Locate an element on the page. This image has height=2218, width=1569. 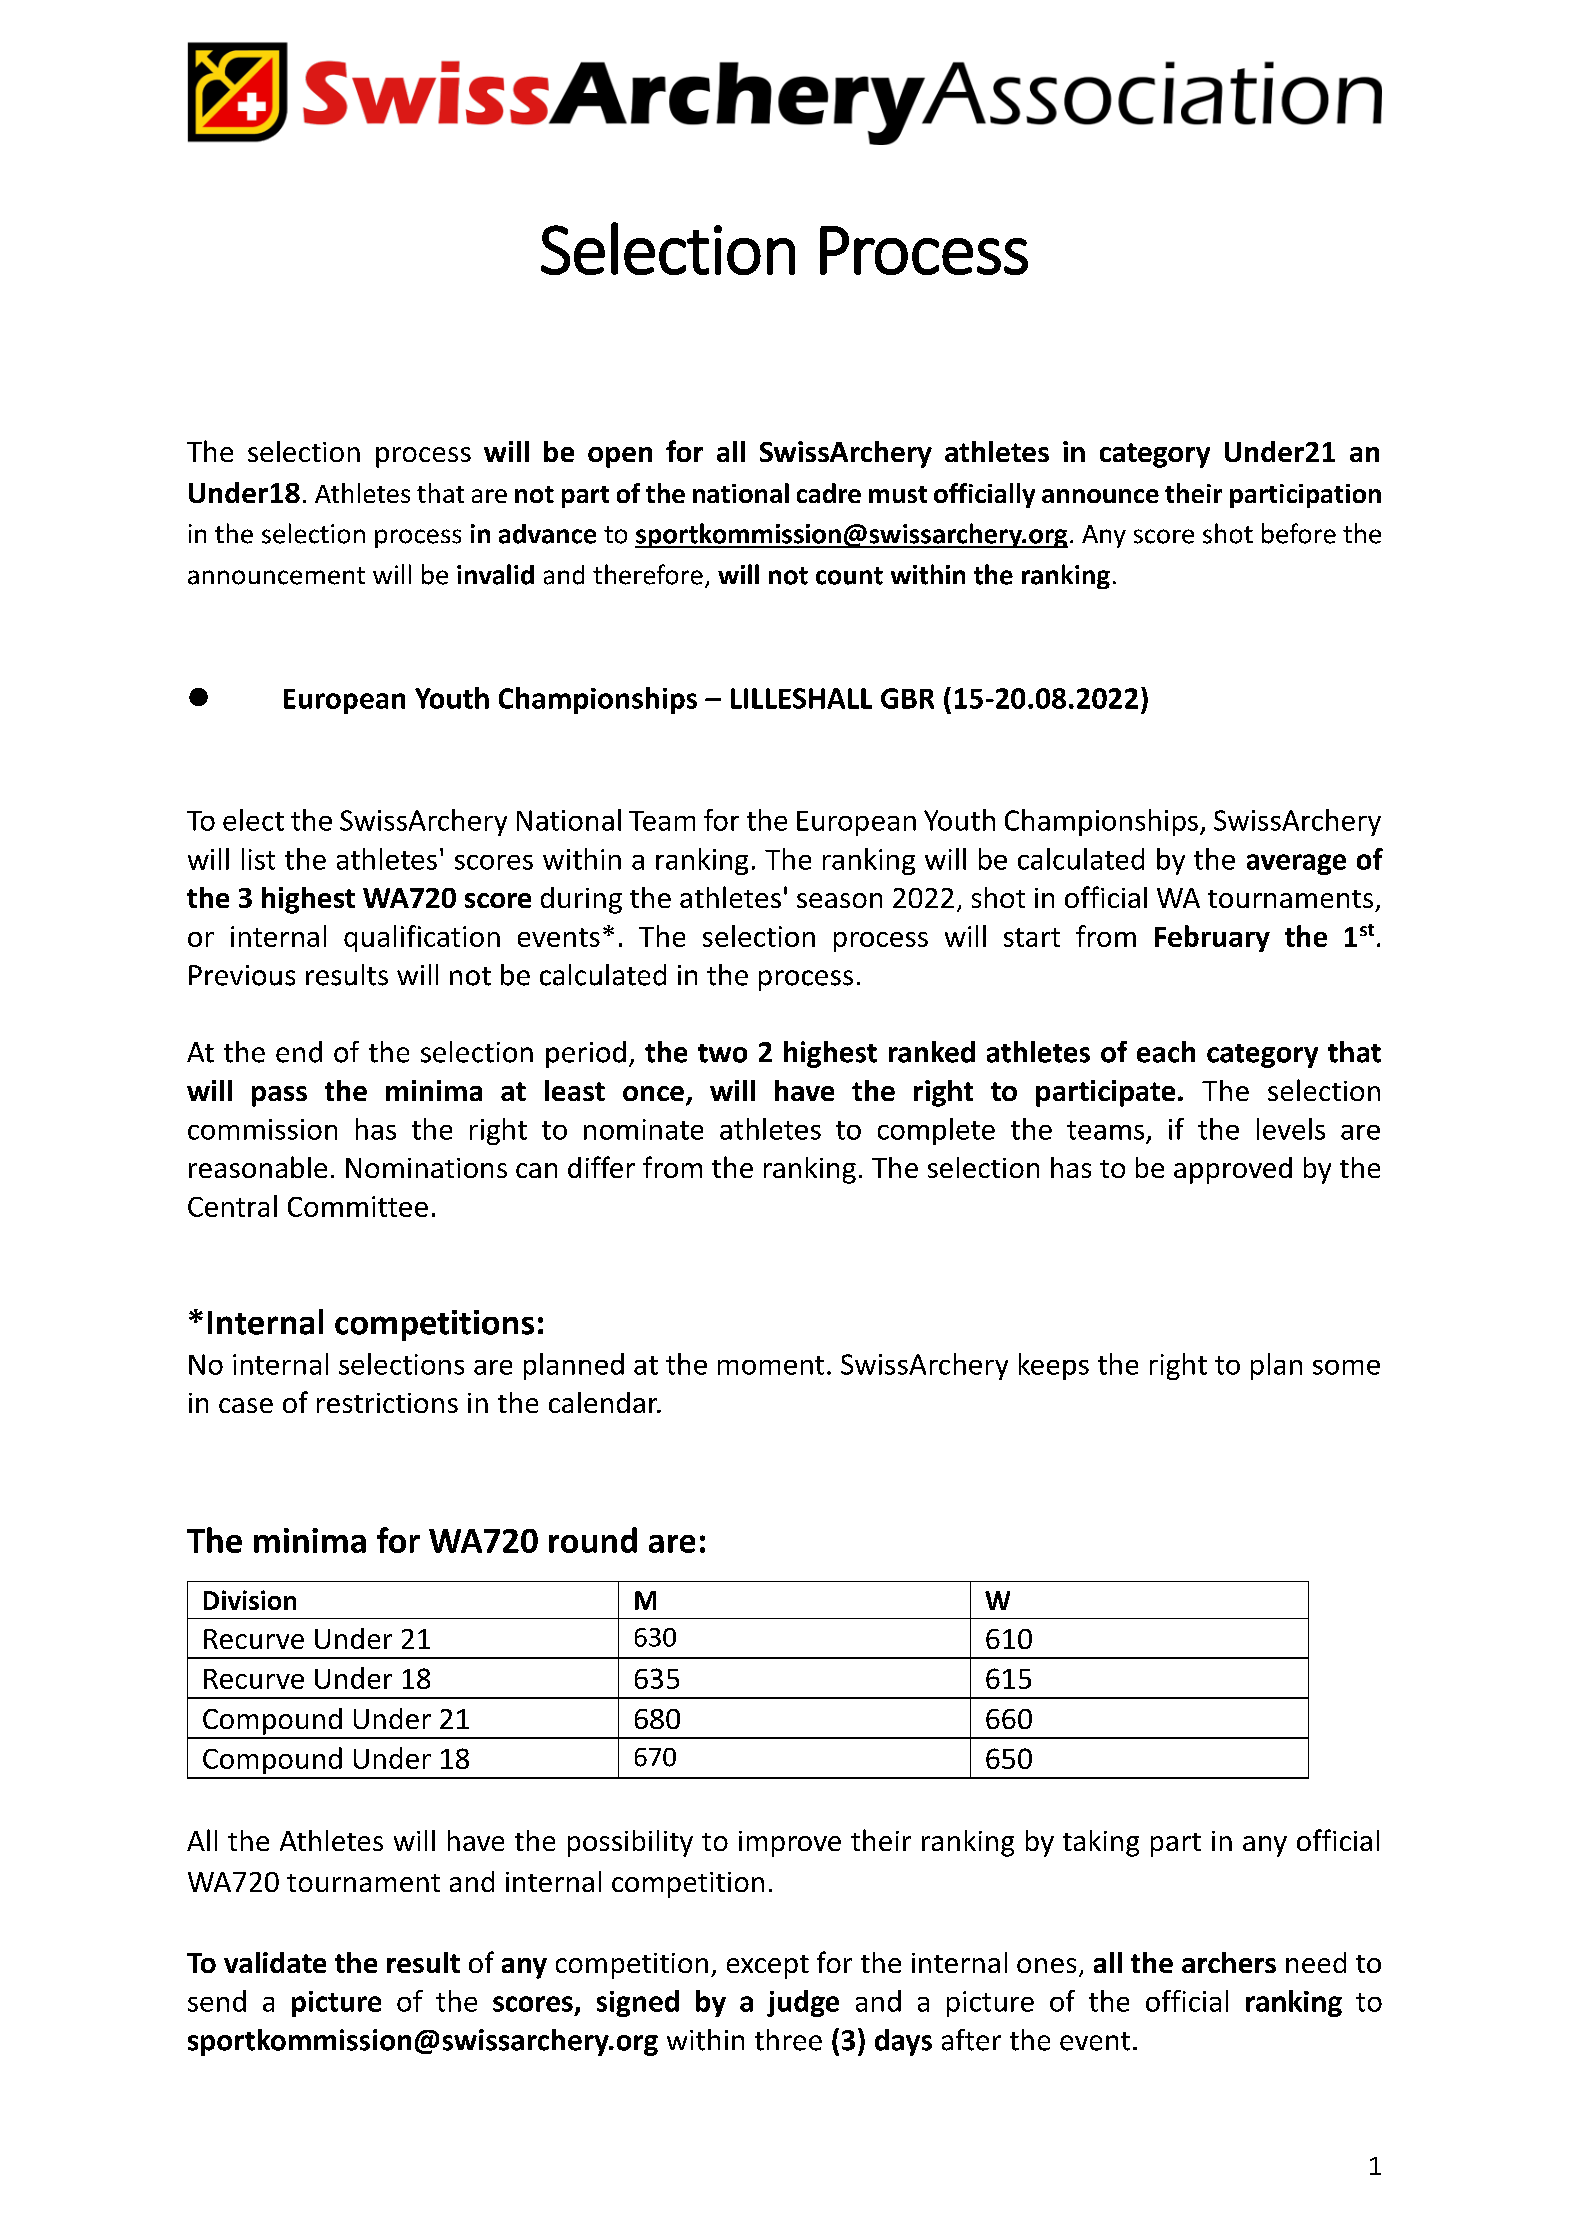
validate is located at coordinates (275, 1962).
